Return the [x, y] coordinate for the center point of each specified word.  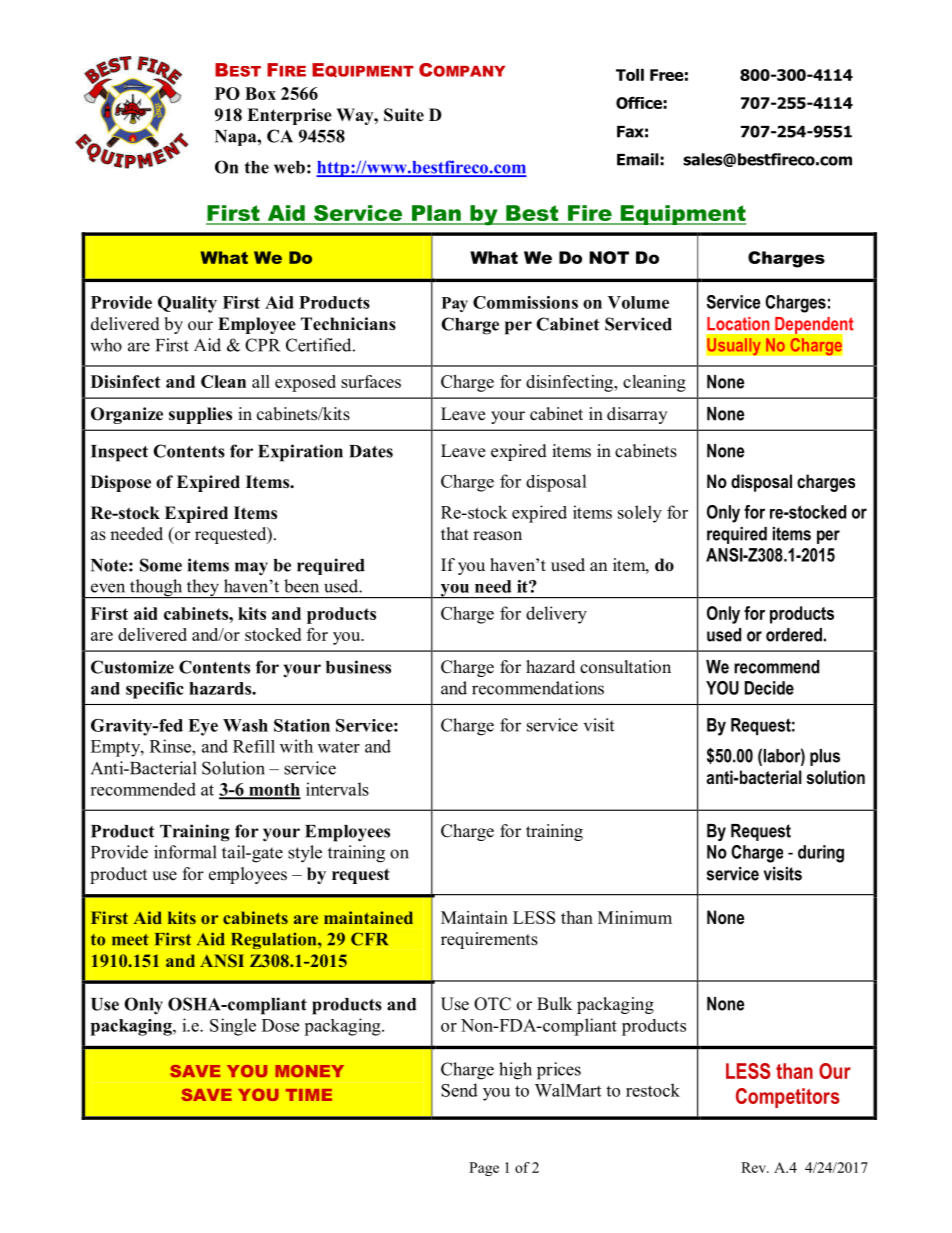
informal [185, 852]
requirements [489, 940]
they [203, 589]
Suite [404, 115]
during [821, 854]
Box [260, 93]
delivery [556, 615]
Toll [630, 75]
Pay [455, 304]
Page [484, 1169]
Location [738, 324]
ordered [794, 635]
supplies [200, 415]
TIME [309, 1095]
